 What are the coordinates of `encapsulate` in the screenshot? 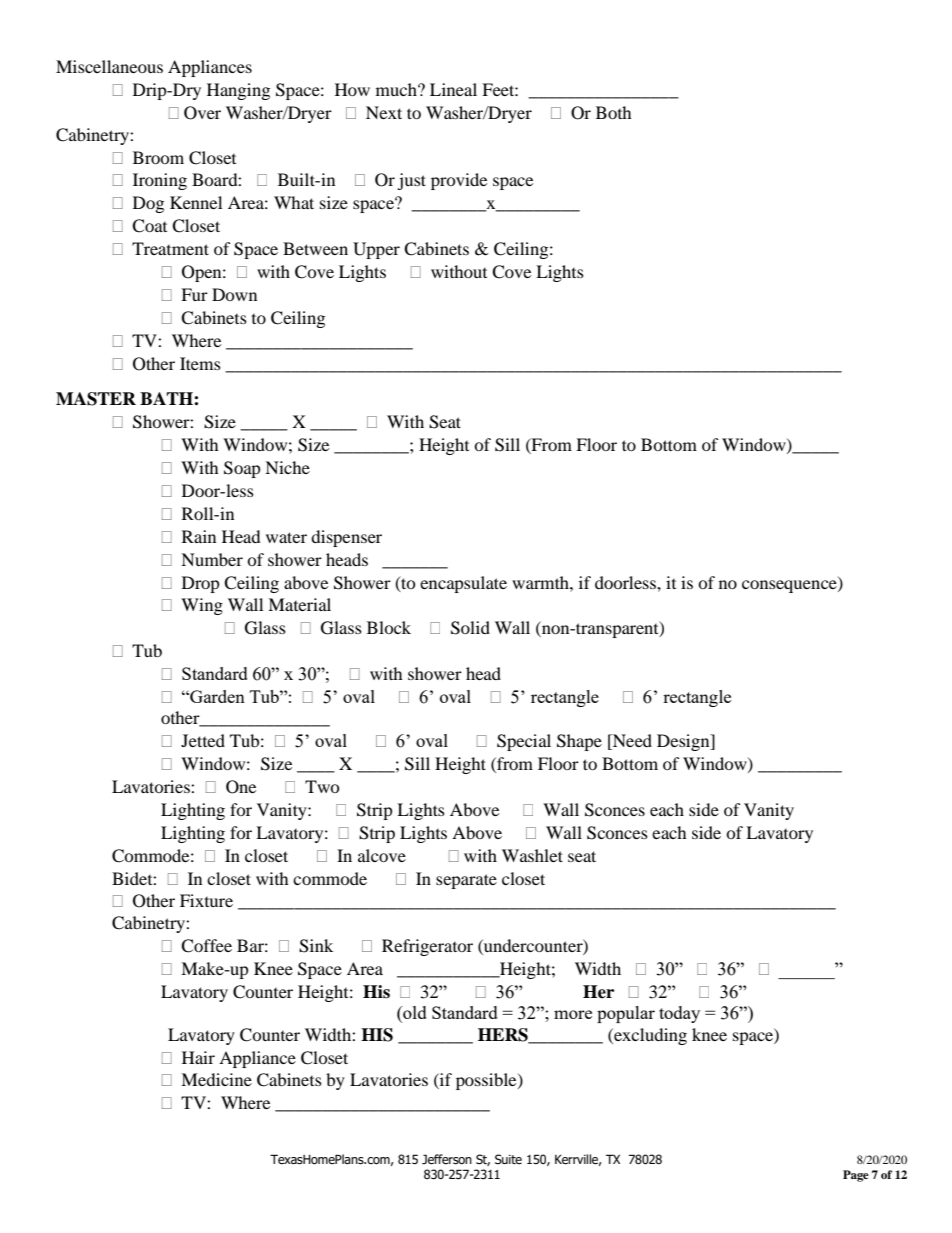 It's located at (463, 584).
